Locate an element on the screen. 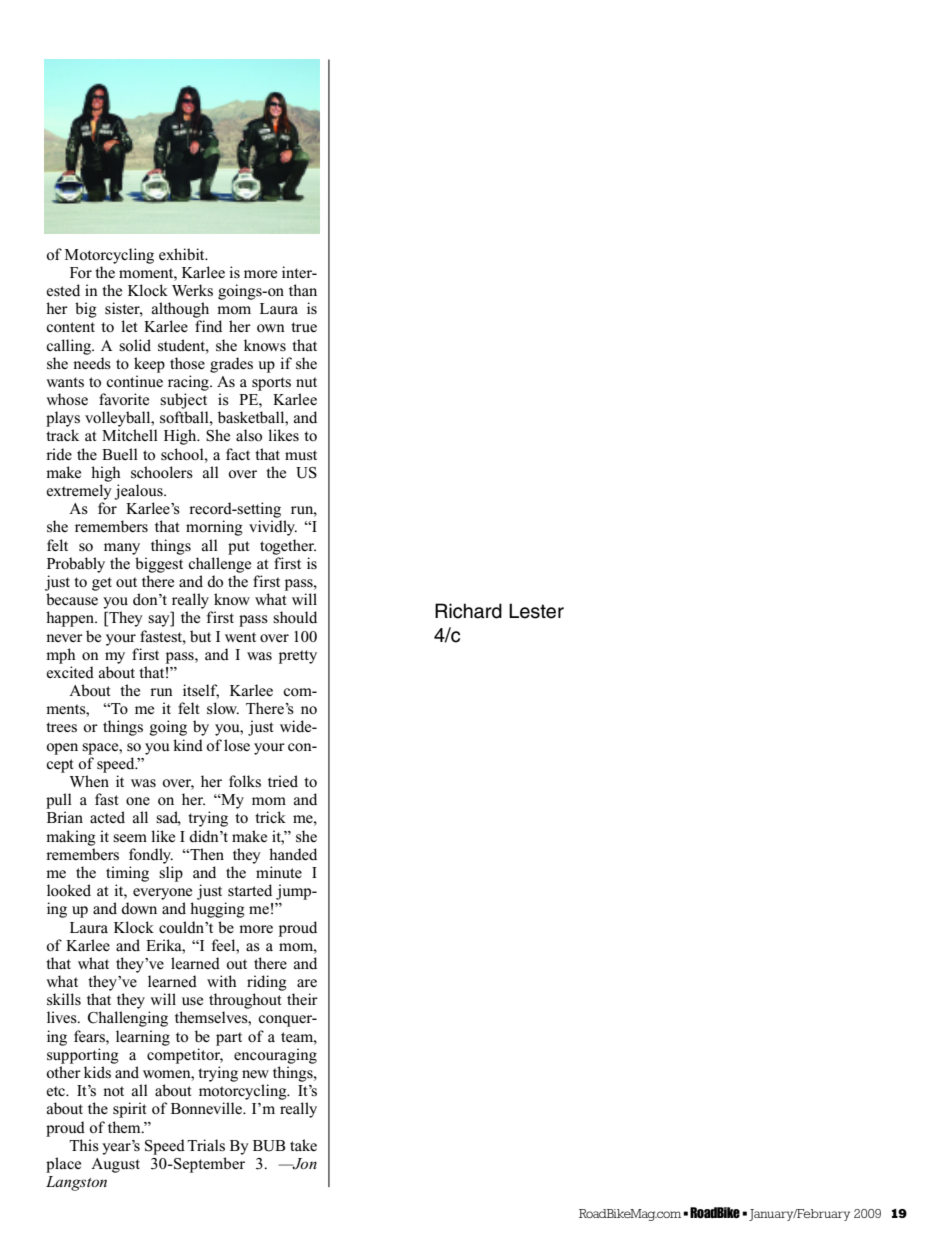  than is located at coordinates (303, 290).
